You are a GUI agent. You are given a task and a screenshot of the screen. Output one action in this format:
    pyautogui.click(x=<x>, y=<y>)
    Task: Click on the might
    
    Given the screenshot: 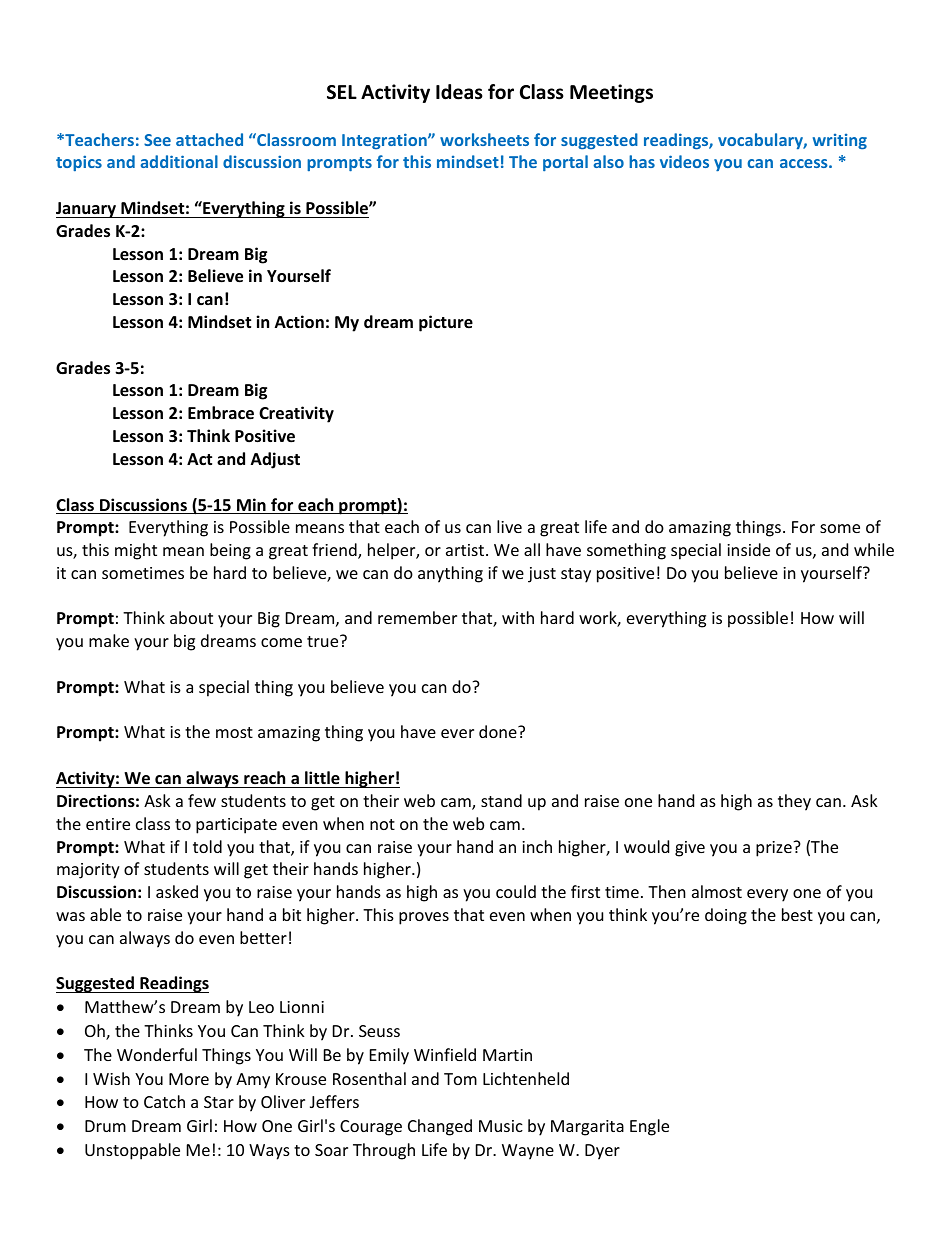 What is the action you would take?
    pyautogui.click(x=136, y=551)
